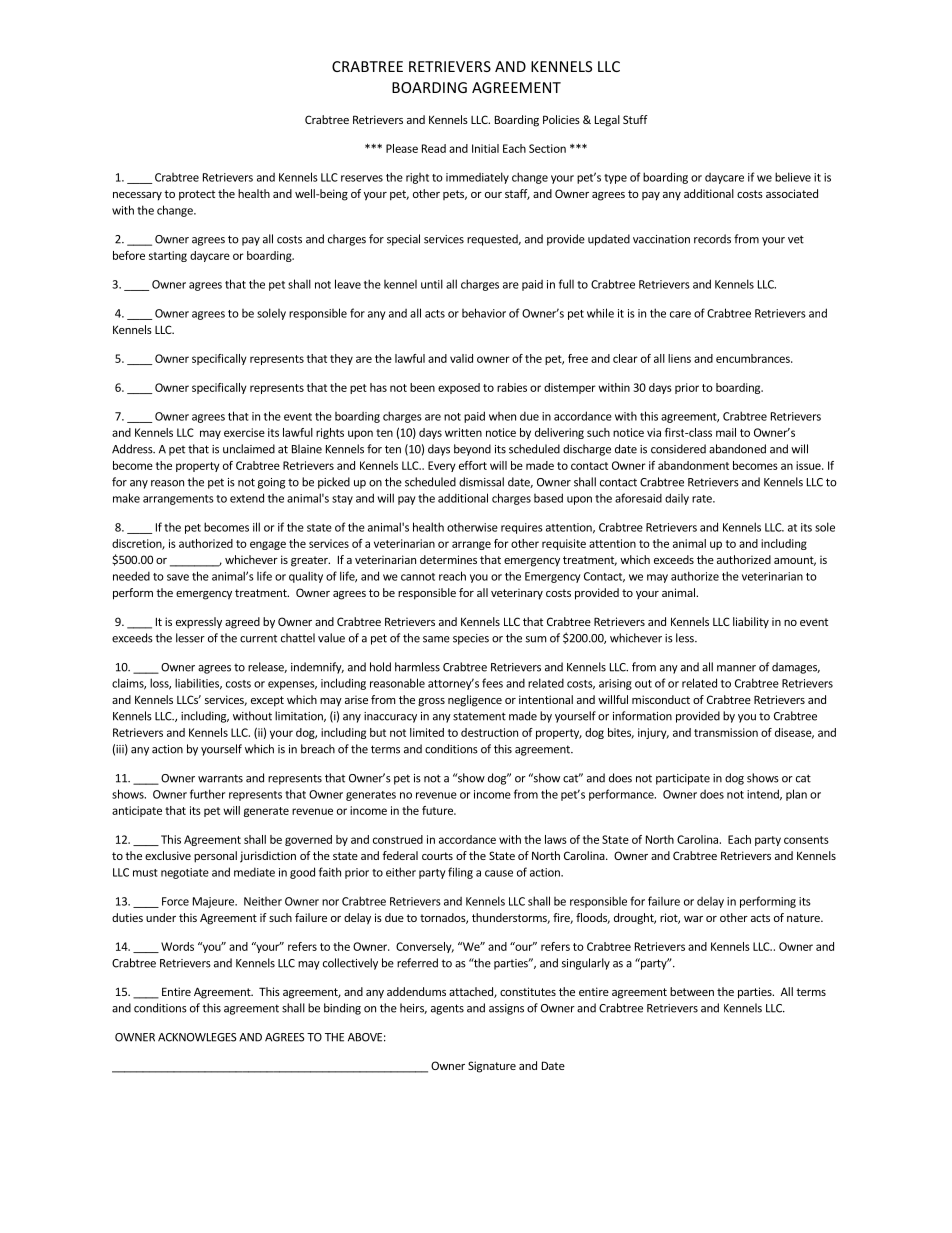  What do you see at coordinates (447, 1009) in the document?
I see `agents` at bounding box center [447, 1009].
